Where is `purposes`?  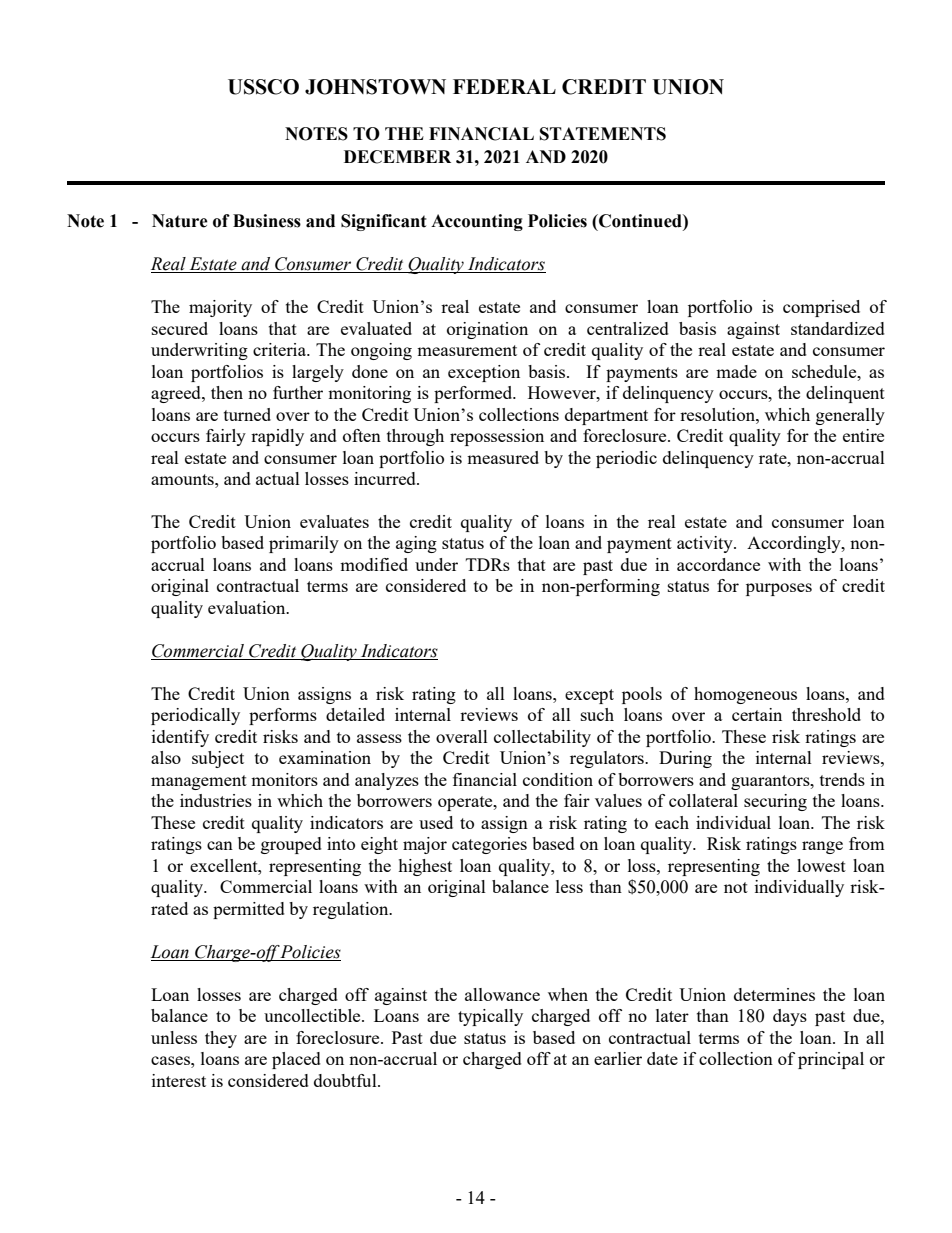 purposes is located at coordinates (779, 589).
